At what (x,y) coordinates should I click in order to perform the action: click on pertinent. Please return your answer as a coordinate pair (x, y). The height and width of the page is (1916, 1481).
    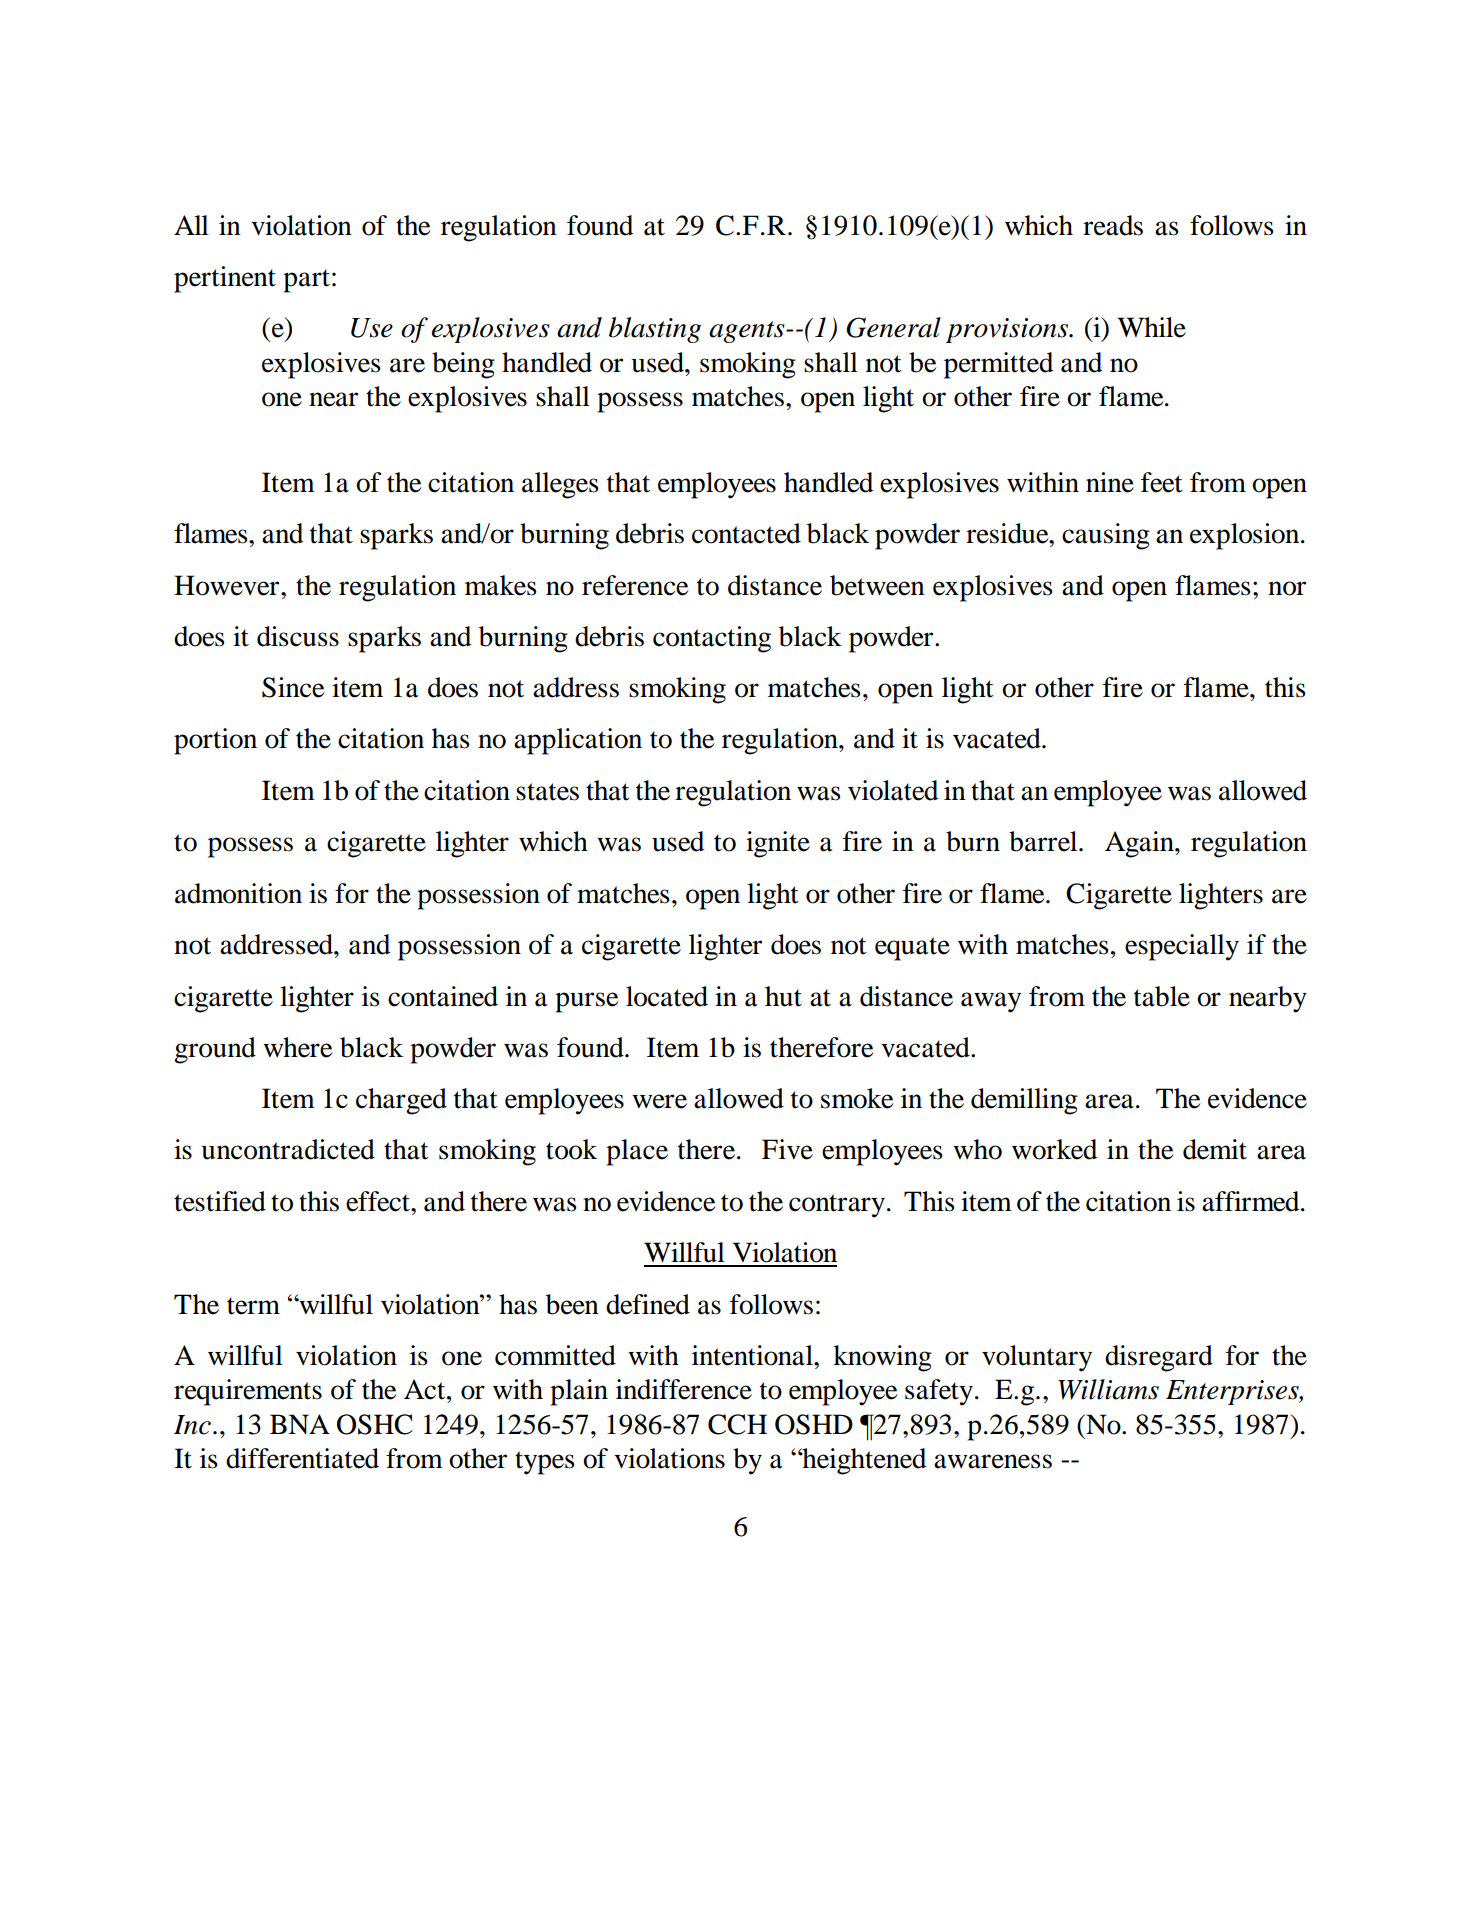
    Looking at the image, I should click on (225, 279).
